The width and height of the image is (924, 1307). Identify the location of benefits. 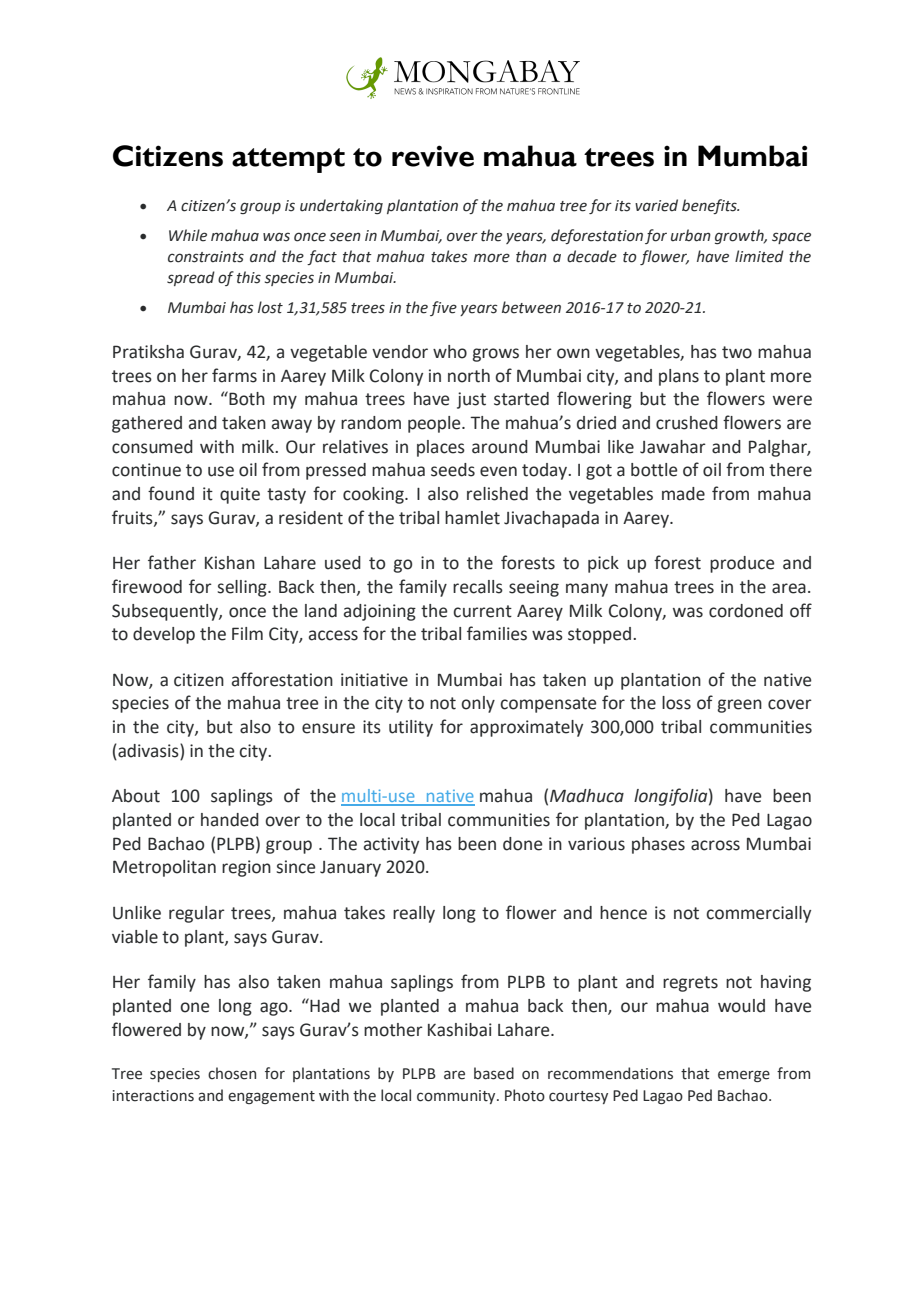
(710, 206).
